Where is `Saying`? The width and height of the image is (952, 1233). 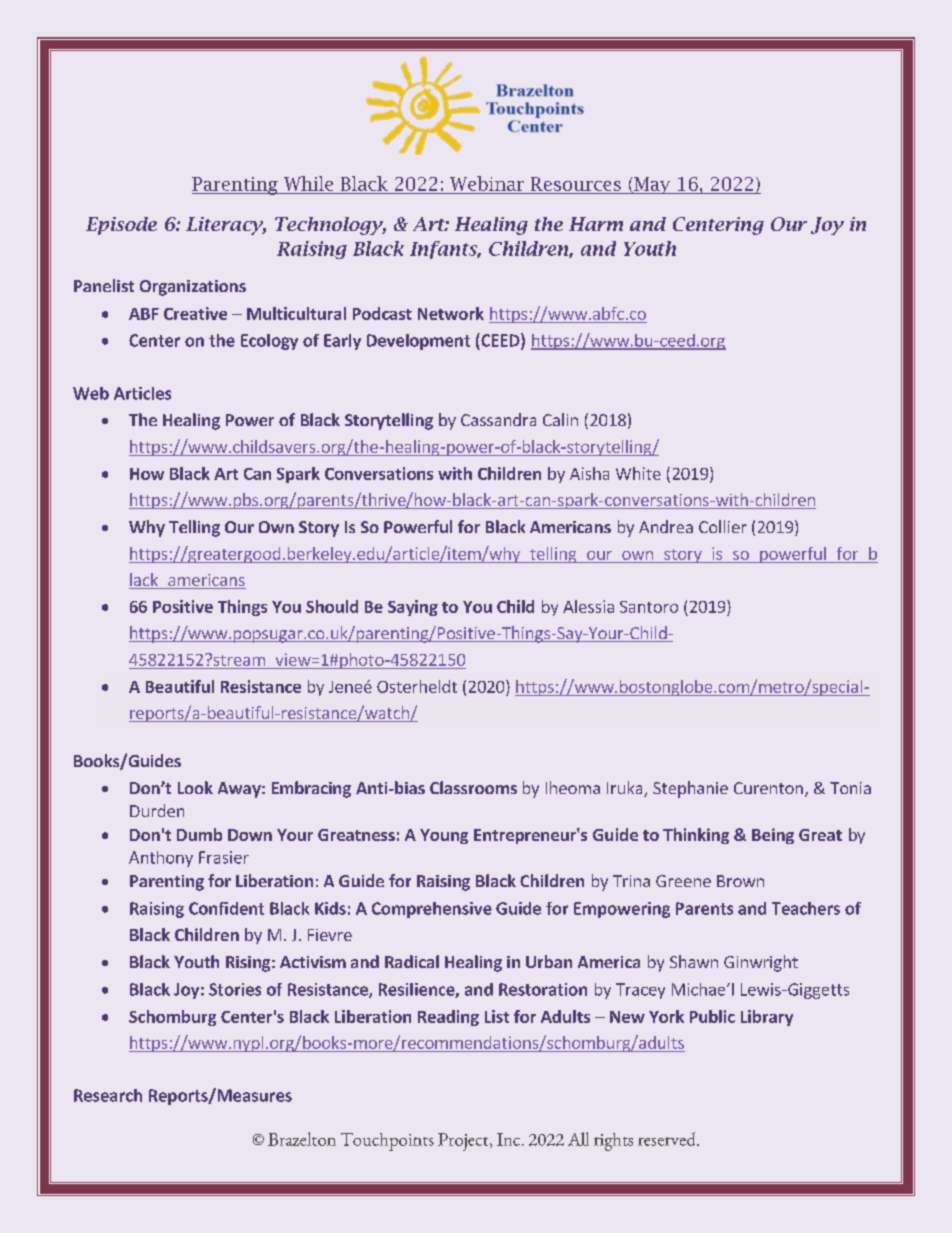 Saying is located at coordinates (413, 608).
